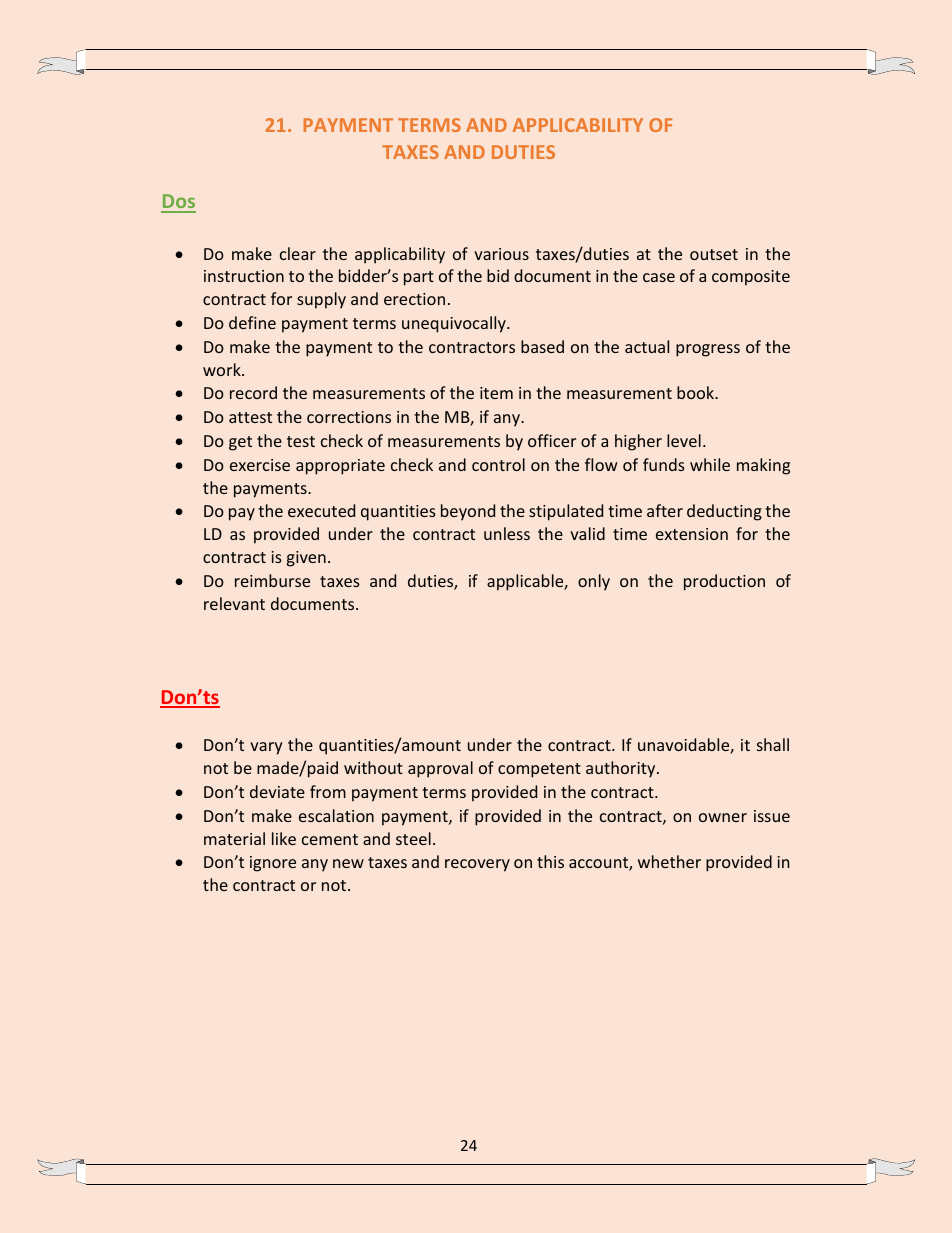  What do you see at coordinates (234, 838) in the image?
I see `material` at bounding box center [234, 838].
